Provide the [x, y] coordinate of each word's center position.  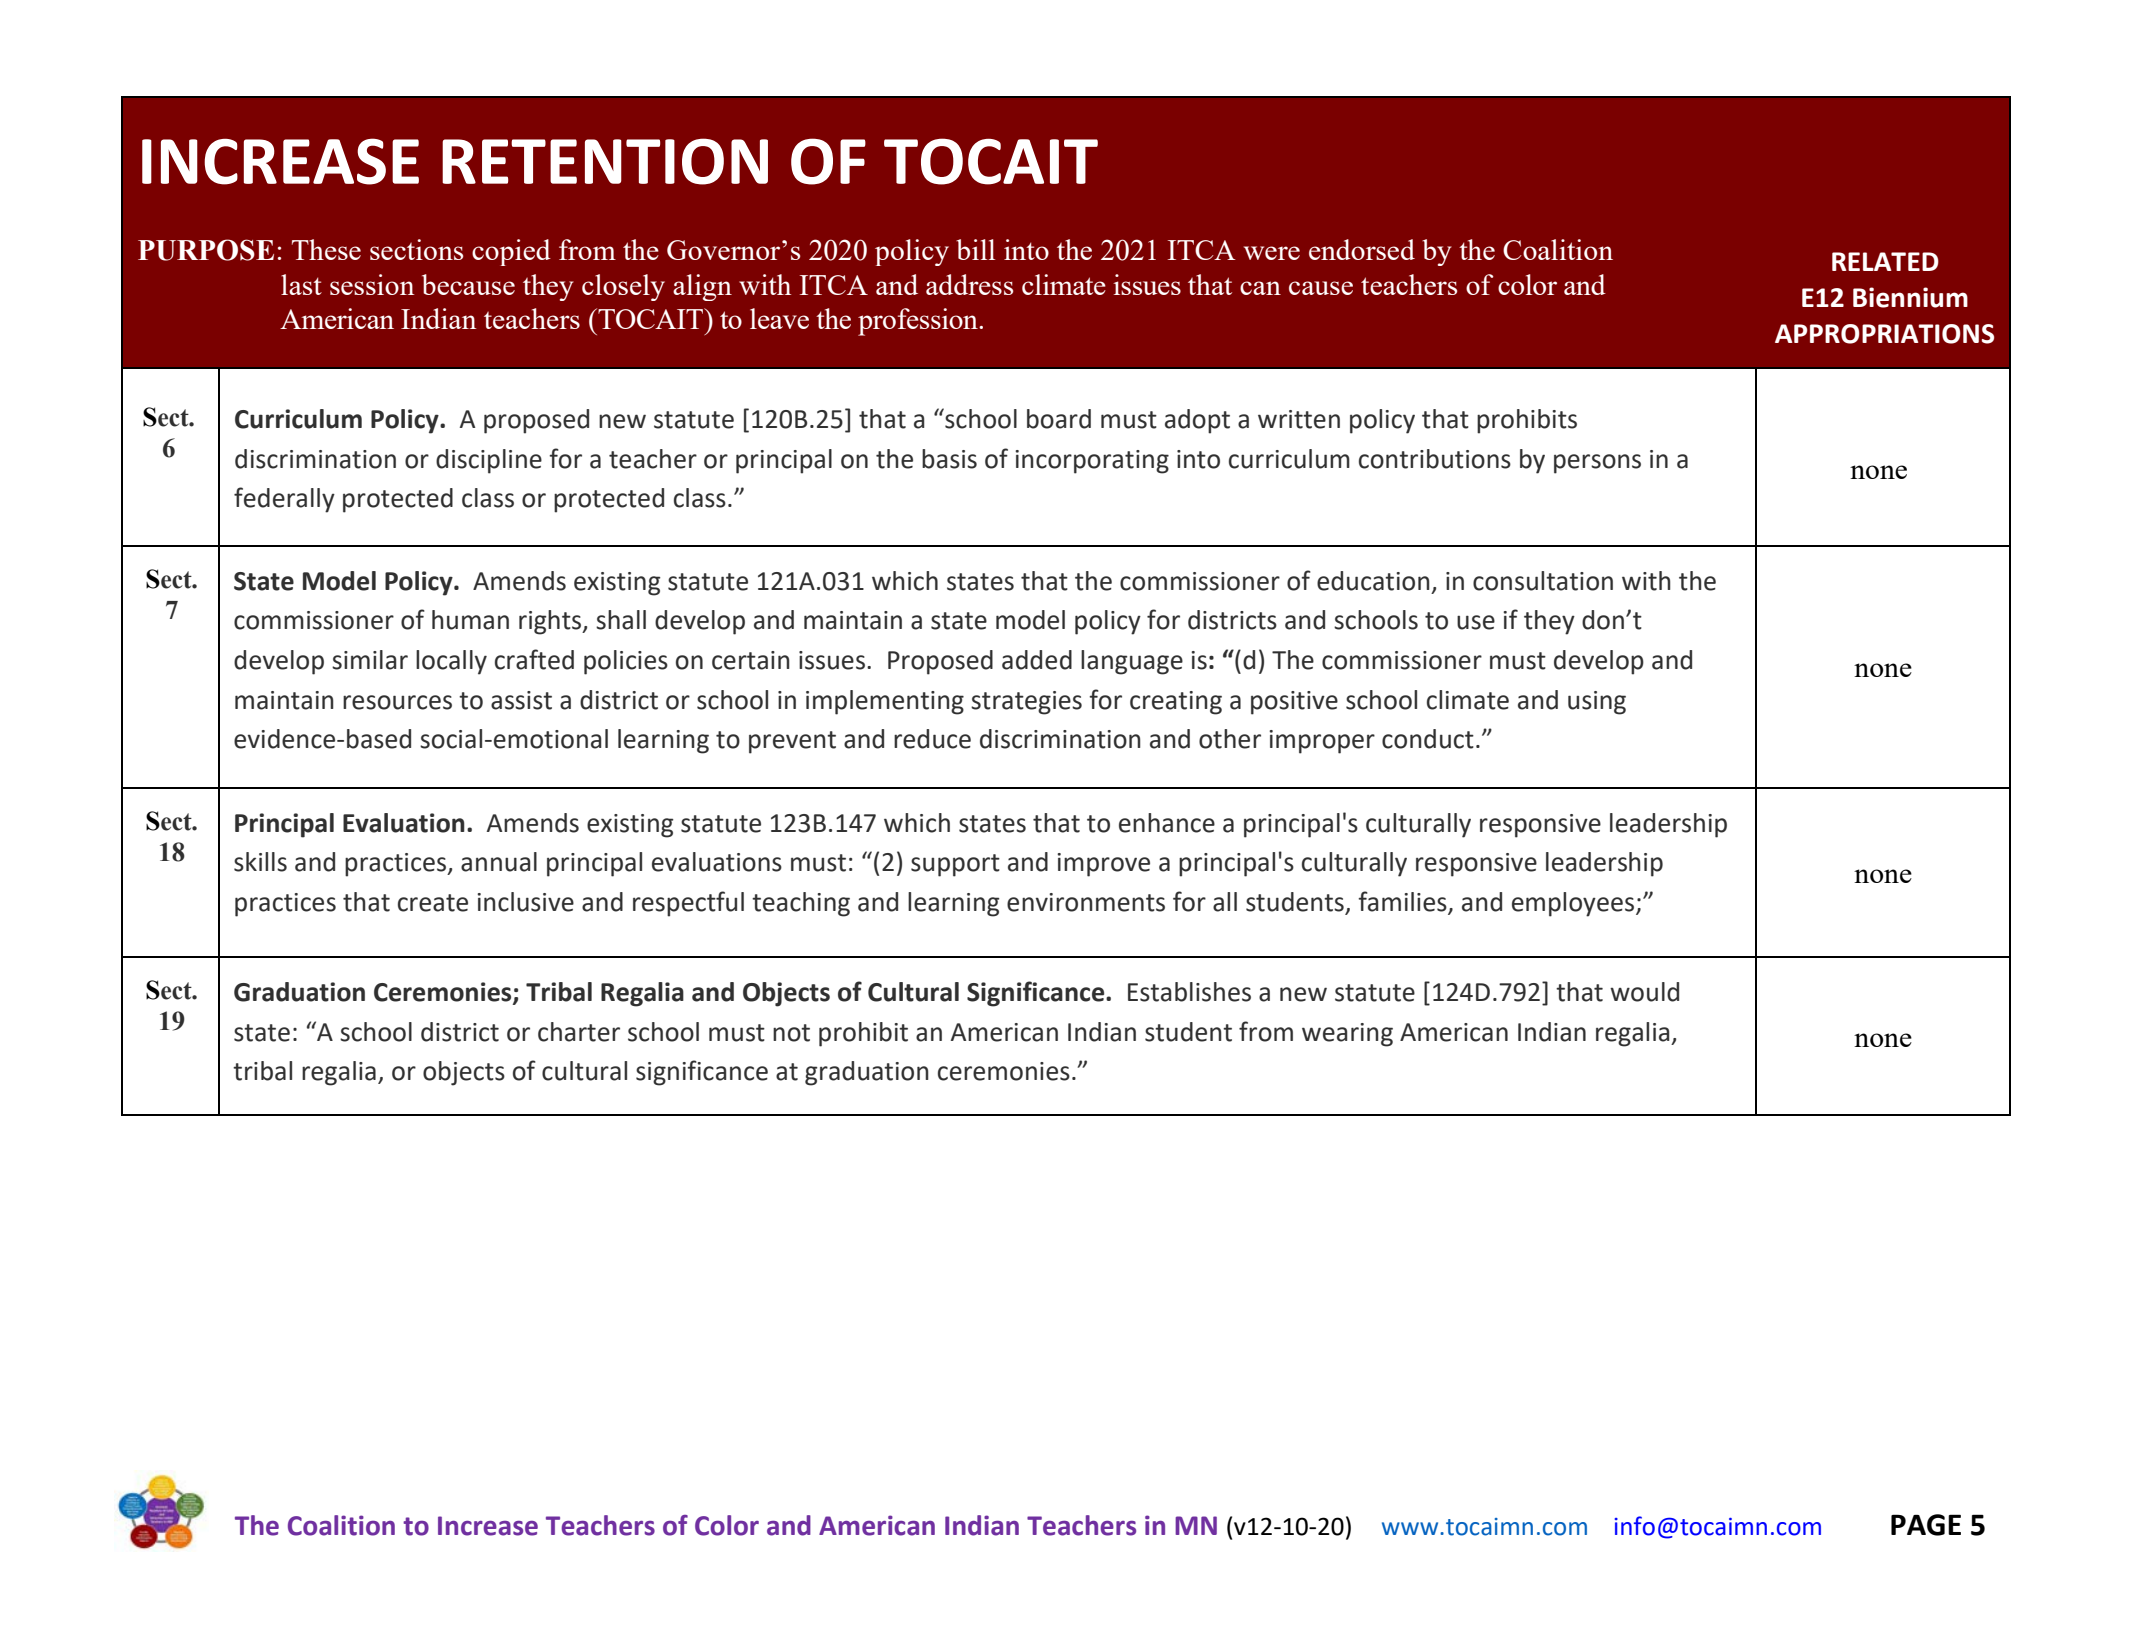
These [326, 249]
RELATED [1885, 261]
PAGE [1926, 1525]
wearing [1347, 1035]
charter [579, 1032]
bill [975, 249]
